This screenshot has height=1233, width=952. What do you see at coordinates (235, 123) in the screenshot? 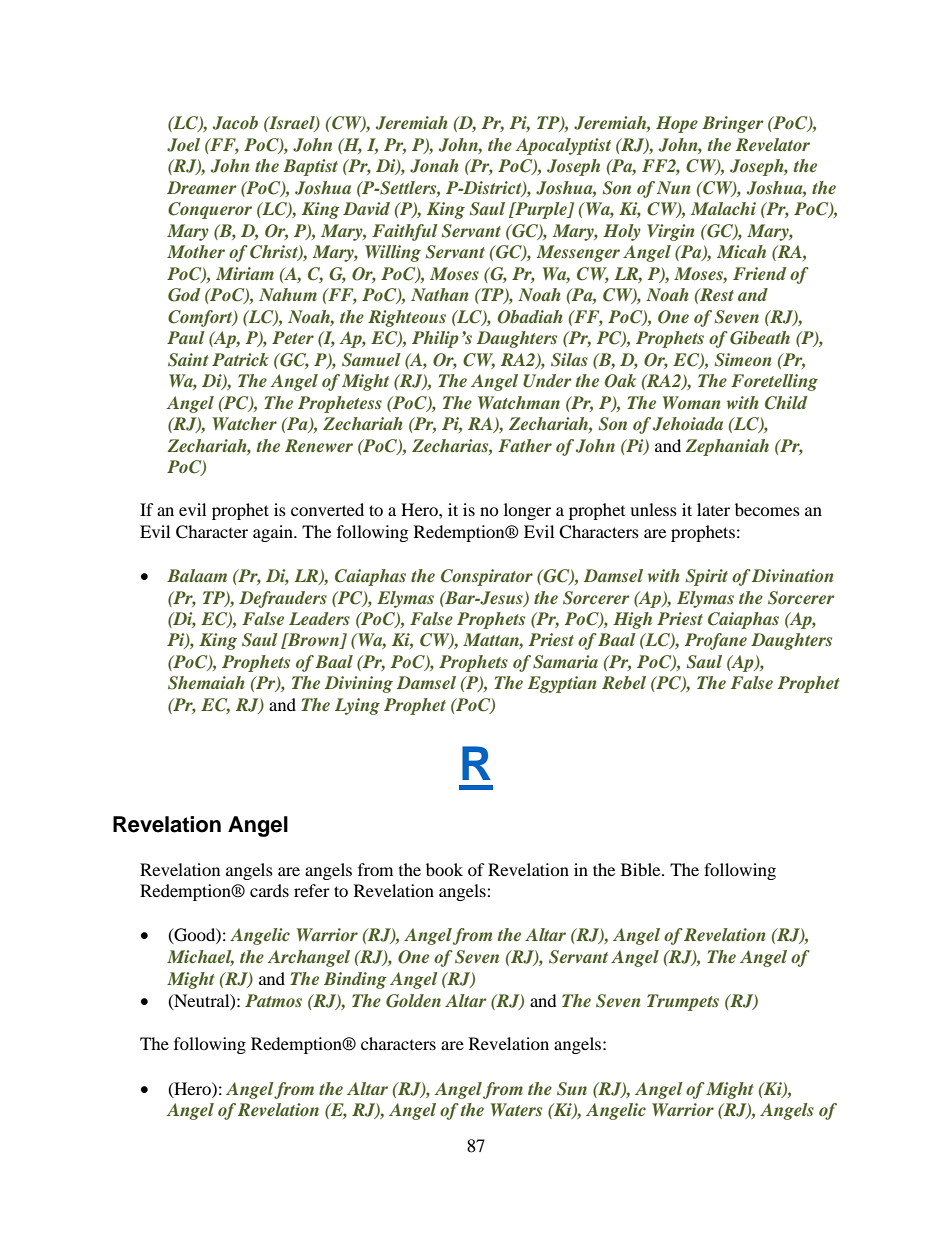
I see `Jacob` at bounding box center [235, 123].
